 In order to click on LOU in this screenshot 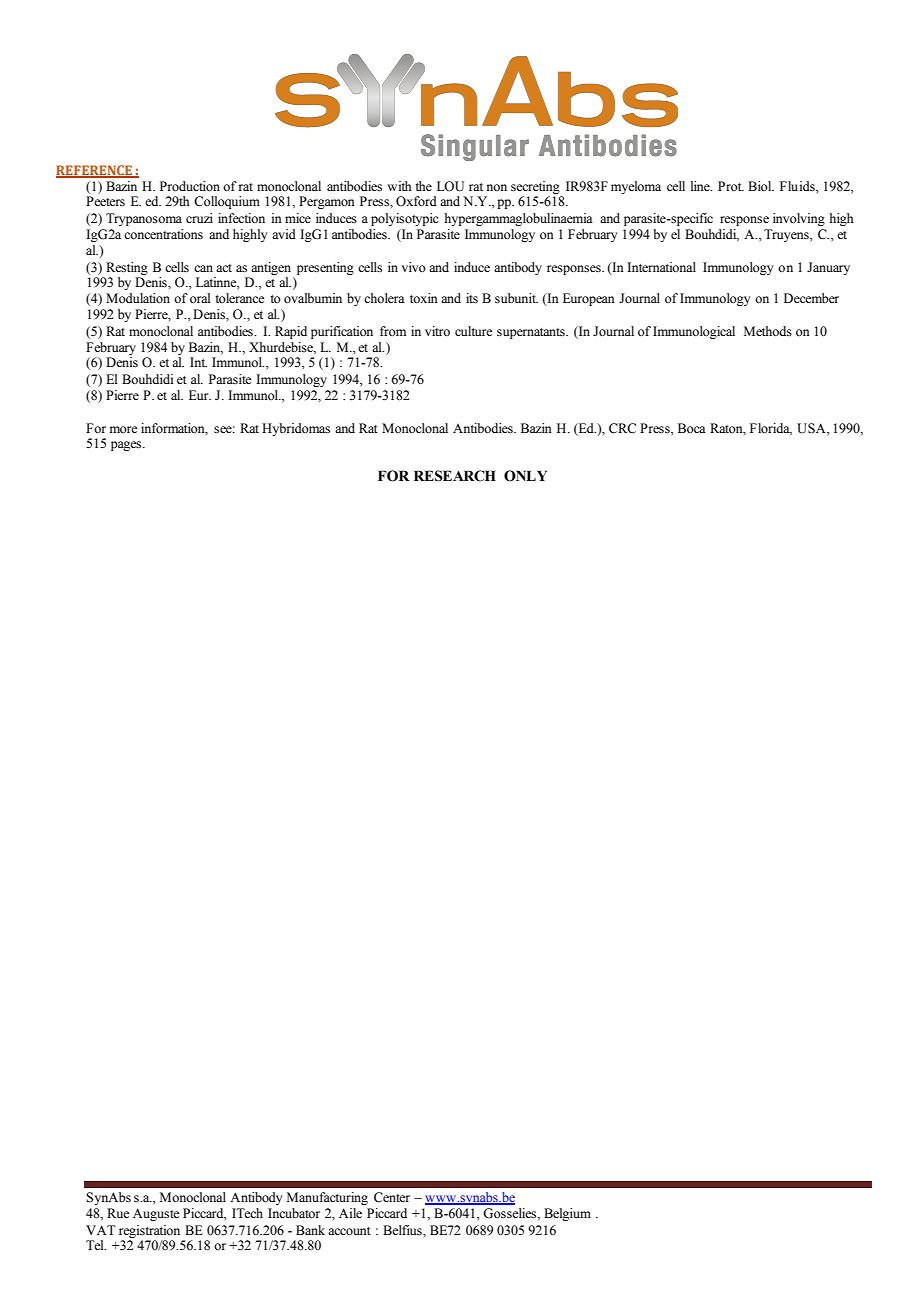, I will do `click(450, 186)`.
